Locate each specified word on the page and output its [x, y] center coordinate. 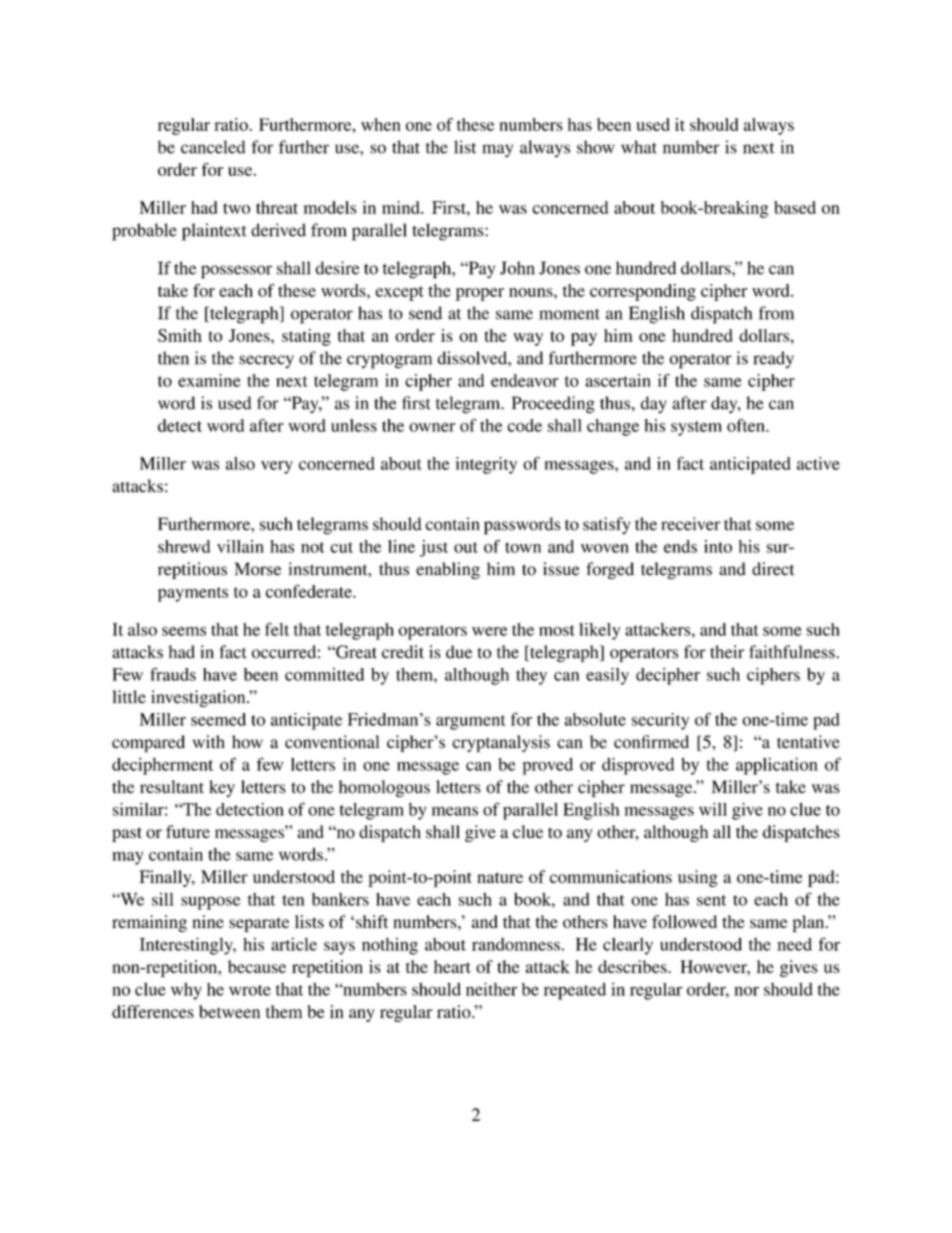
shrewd [184, 546]
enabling [448, 570]
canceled [213, 147]
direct [773, 569]
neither [491, 989]
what [639, 147]
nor [746, 991]
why [186, 991]
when [381, 124]
